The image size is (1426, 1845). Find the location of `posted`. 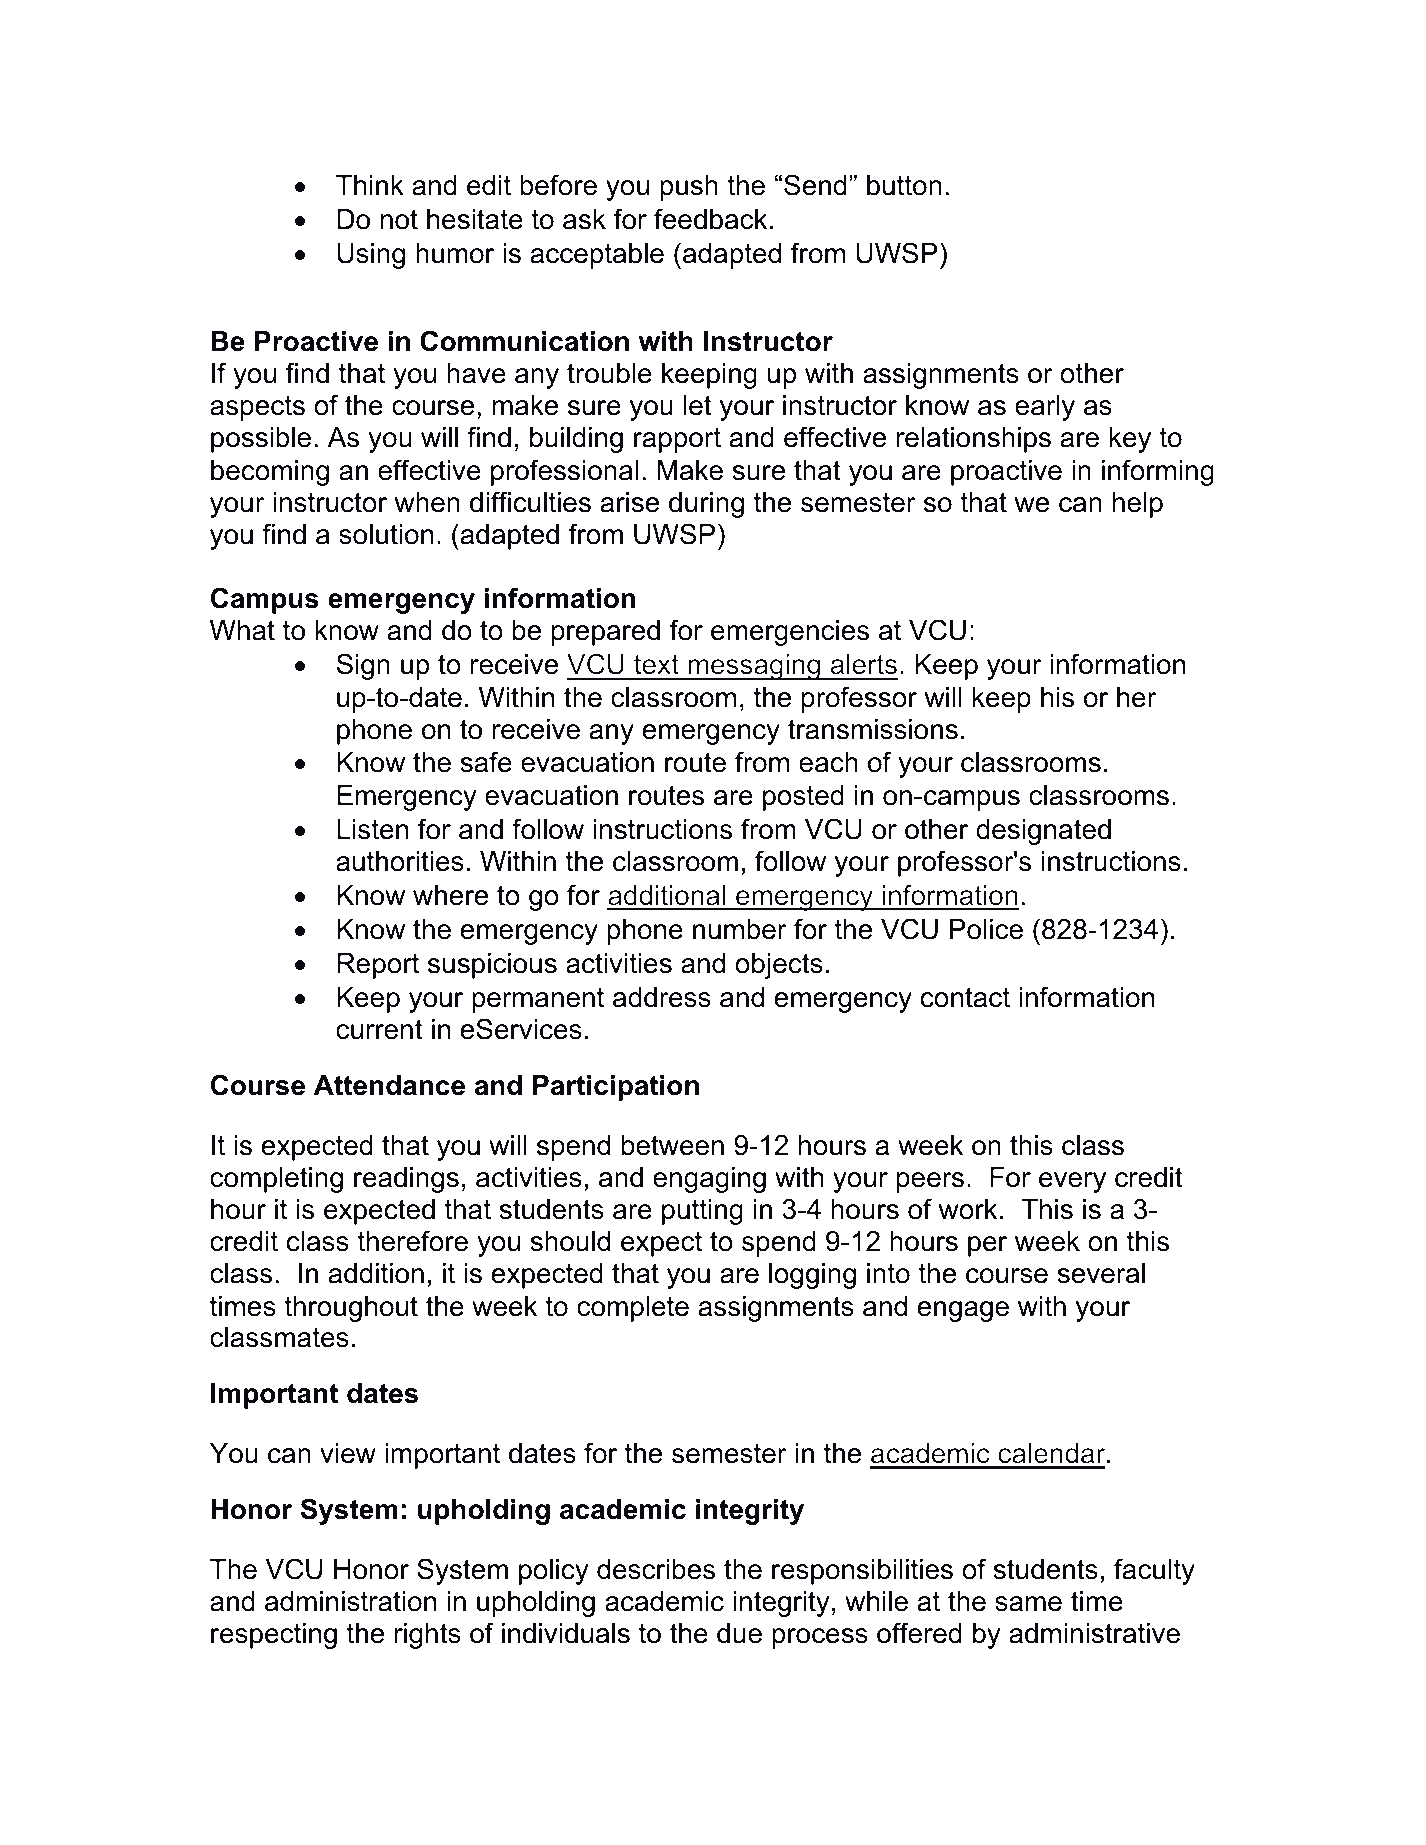

posted is located at coordinates (803, 798).
